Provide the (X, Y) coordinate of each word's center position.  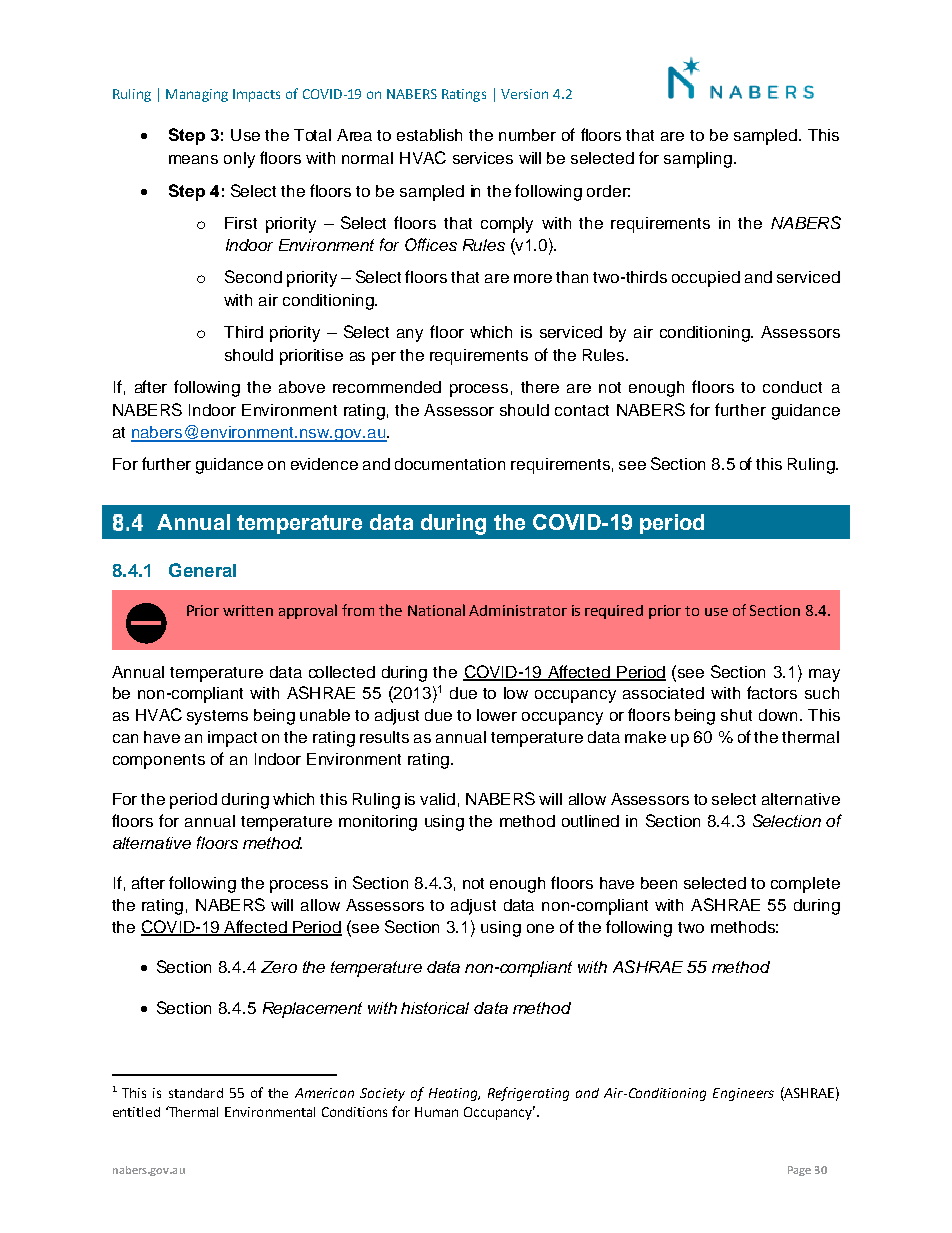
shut (736, 715)
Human (436, 1112)
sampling (698, 160)
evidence (324, 464)
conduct (792, 387)
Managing (197, 95)
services (483, 158)
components (159, 761)
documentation (450, 464)
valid (437, 799)
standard (196, 1093)
